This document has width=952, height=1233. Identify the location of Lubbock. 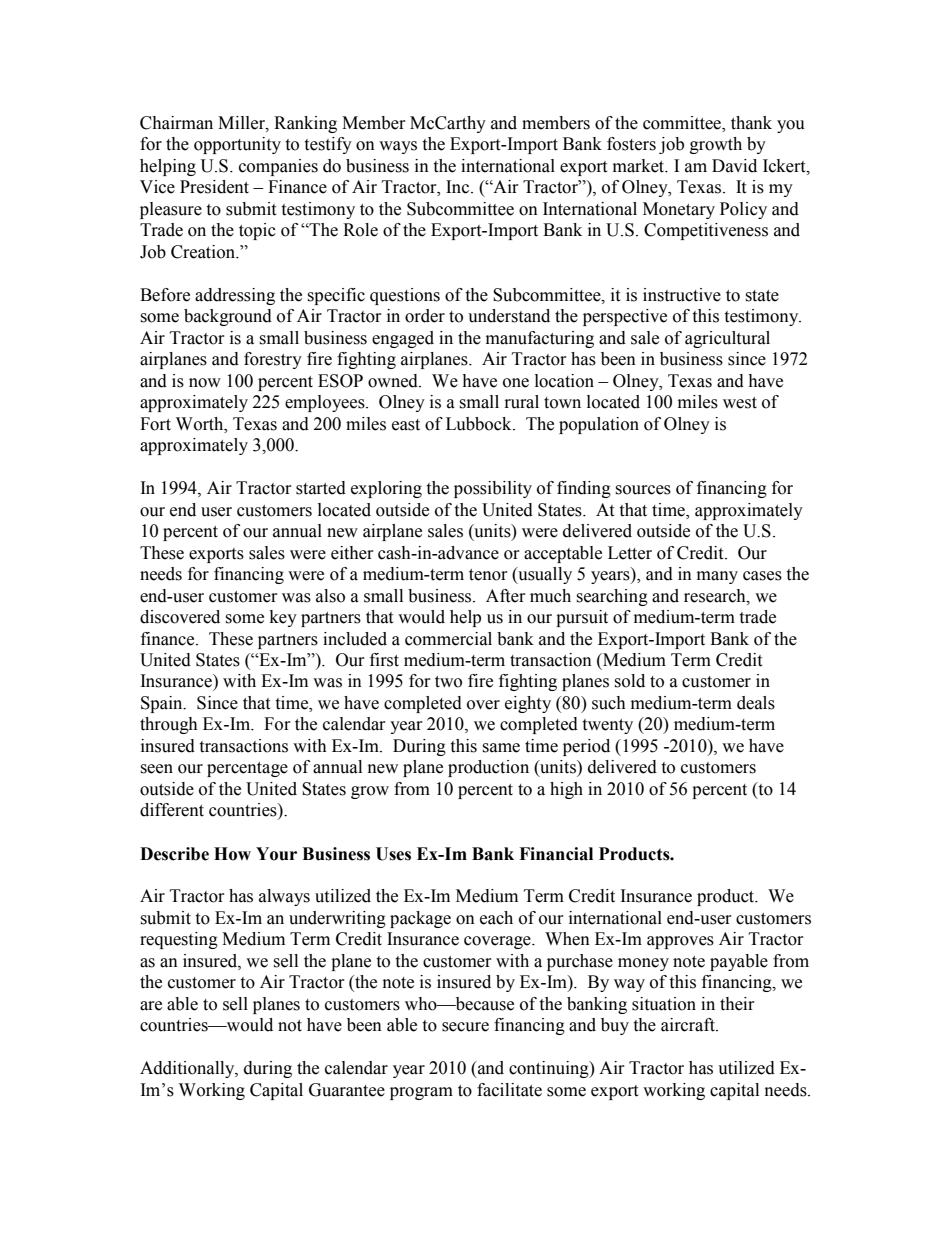
(480, 424).
